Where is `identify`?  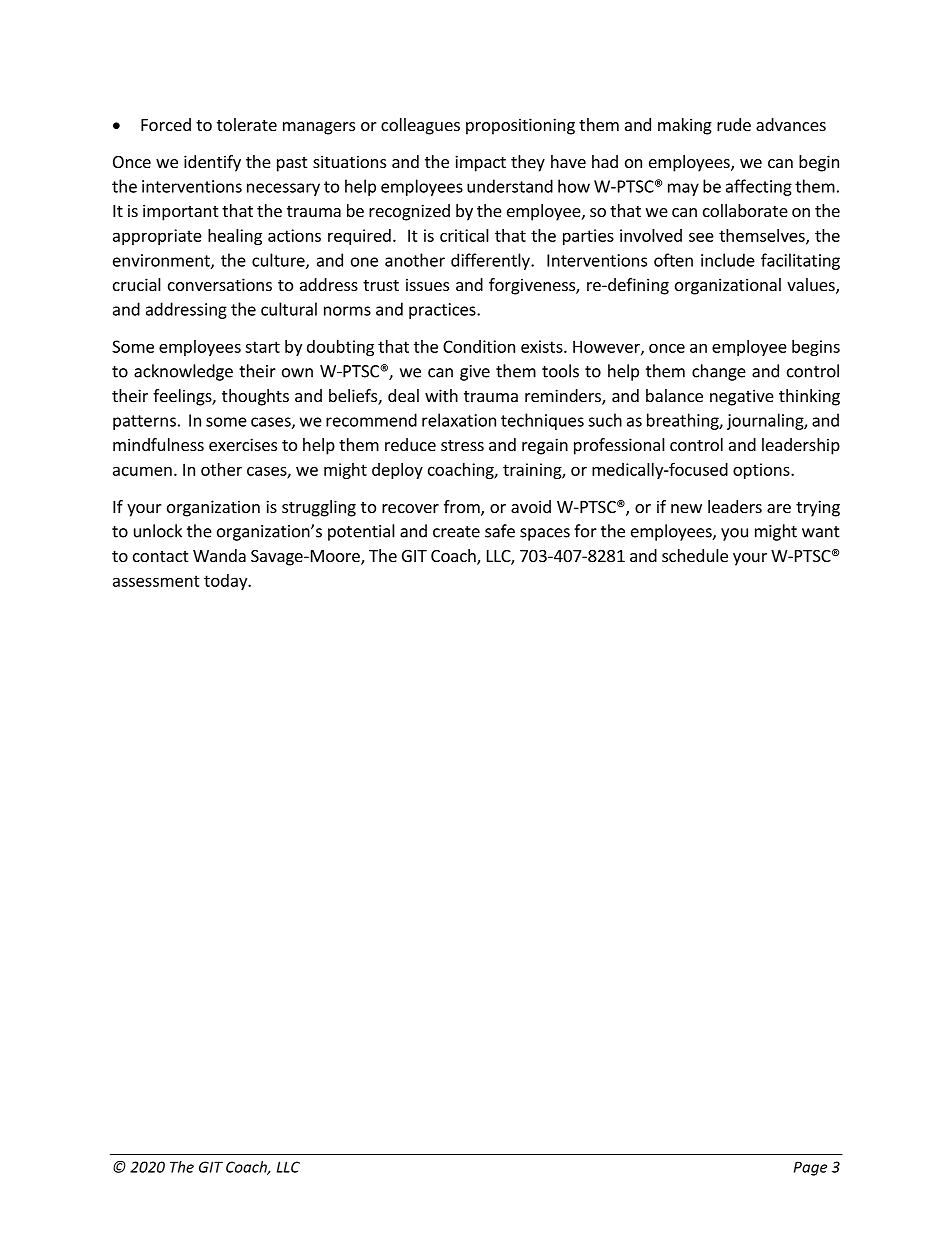
identify is located at coordinates (212, 163).
